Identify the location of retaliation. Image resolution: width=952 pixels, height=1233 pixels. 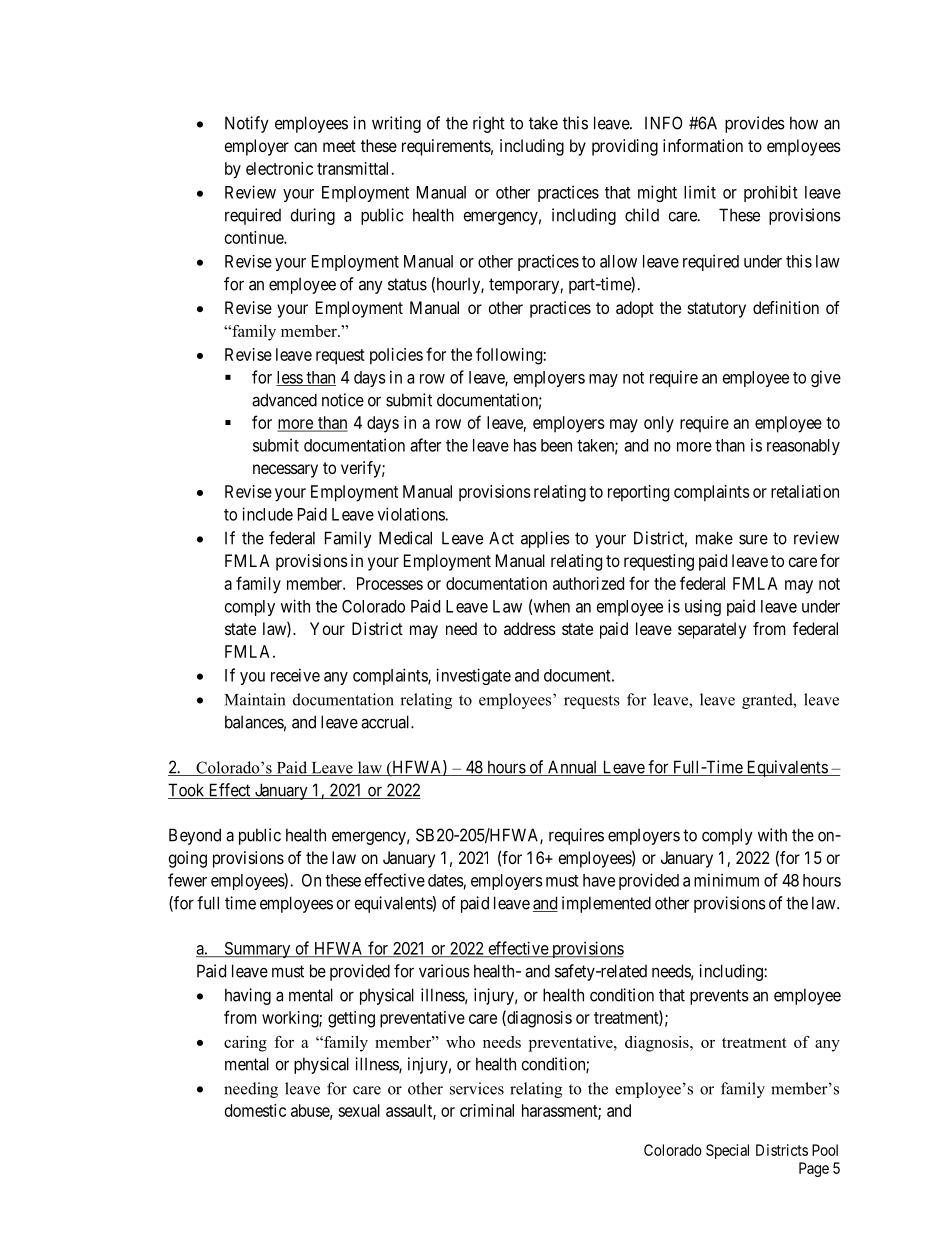
(805, 491).
